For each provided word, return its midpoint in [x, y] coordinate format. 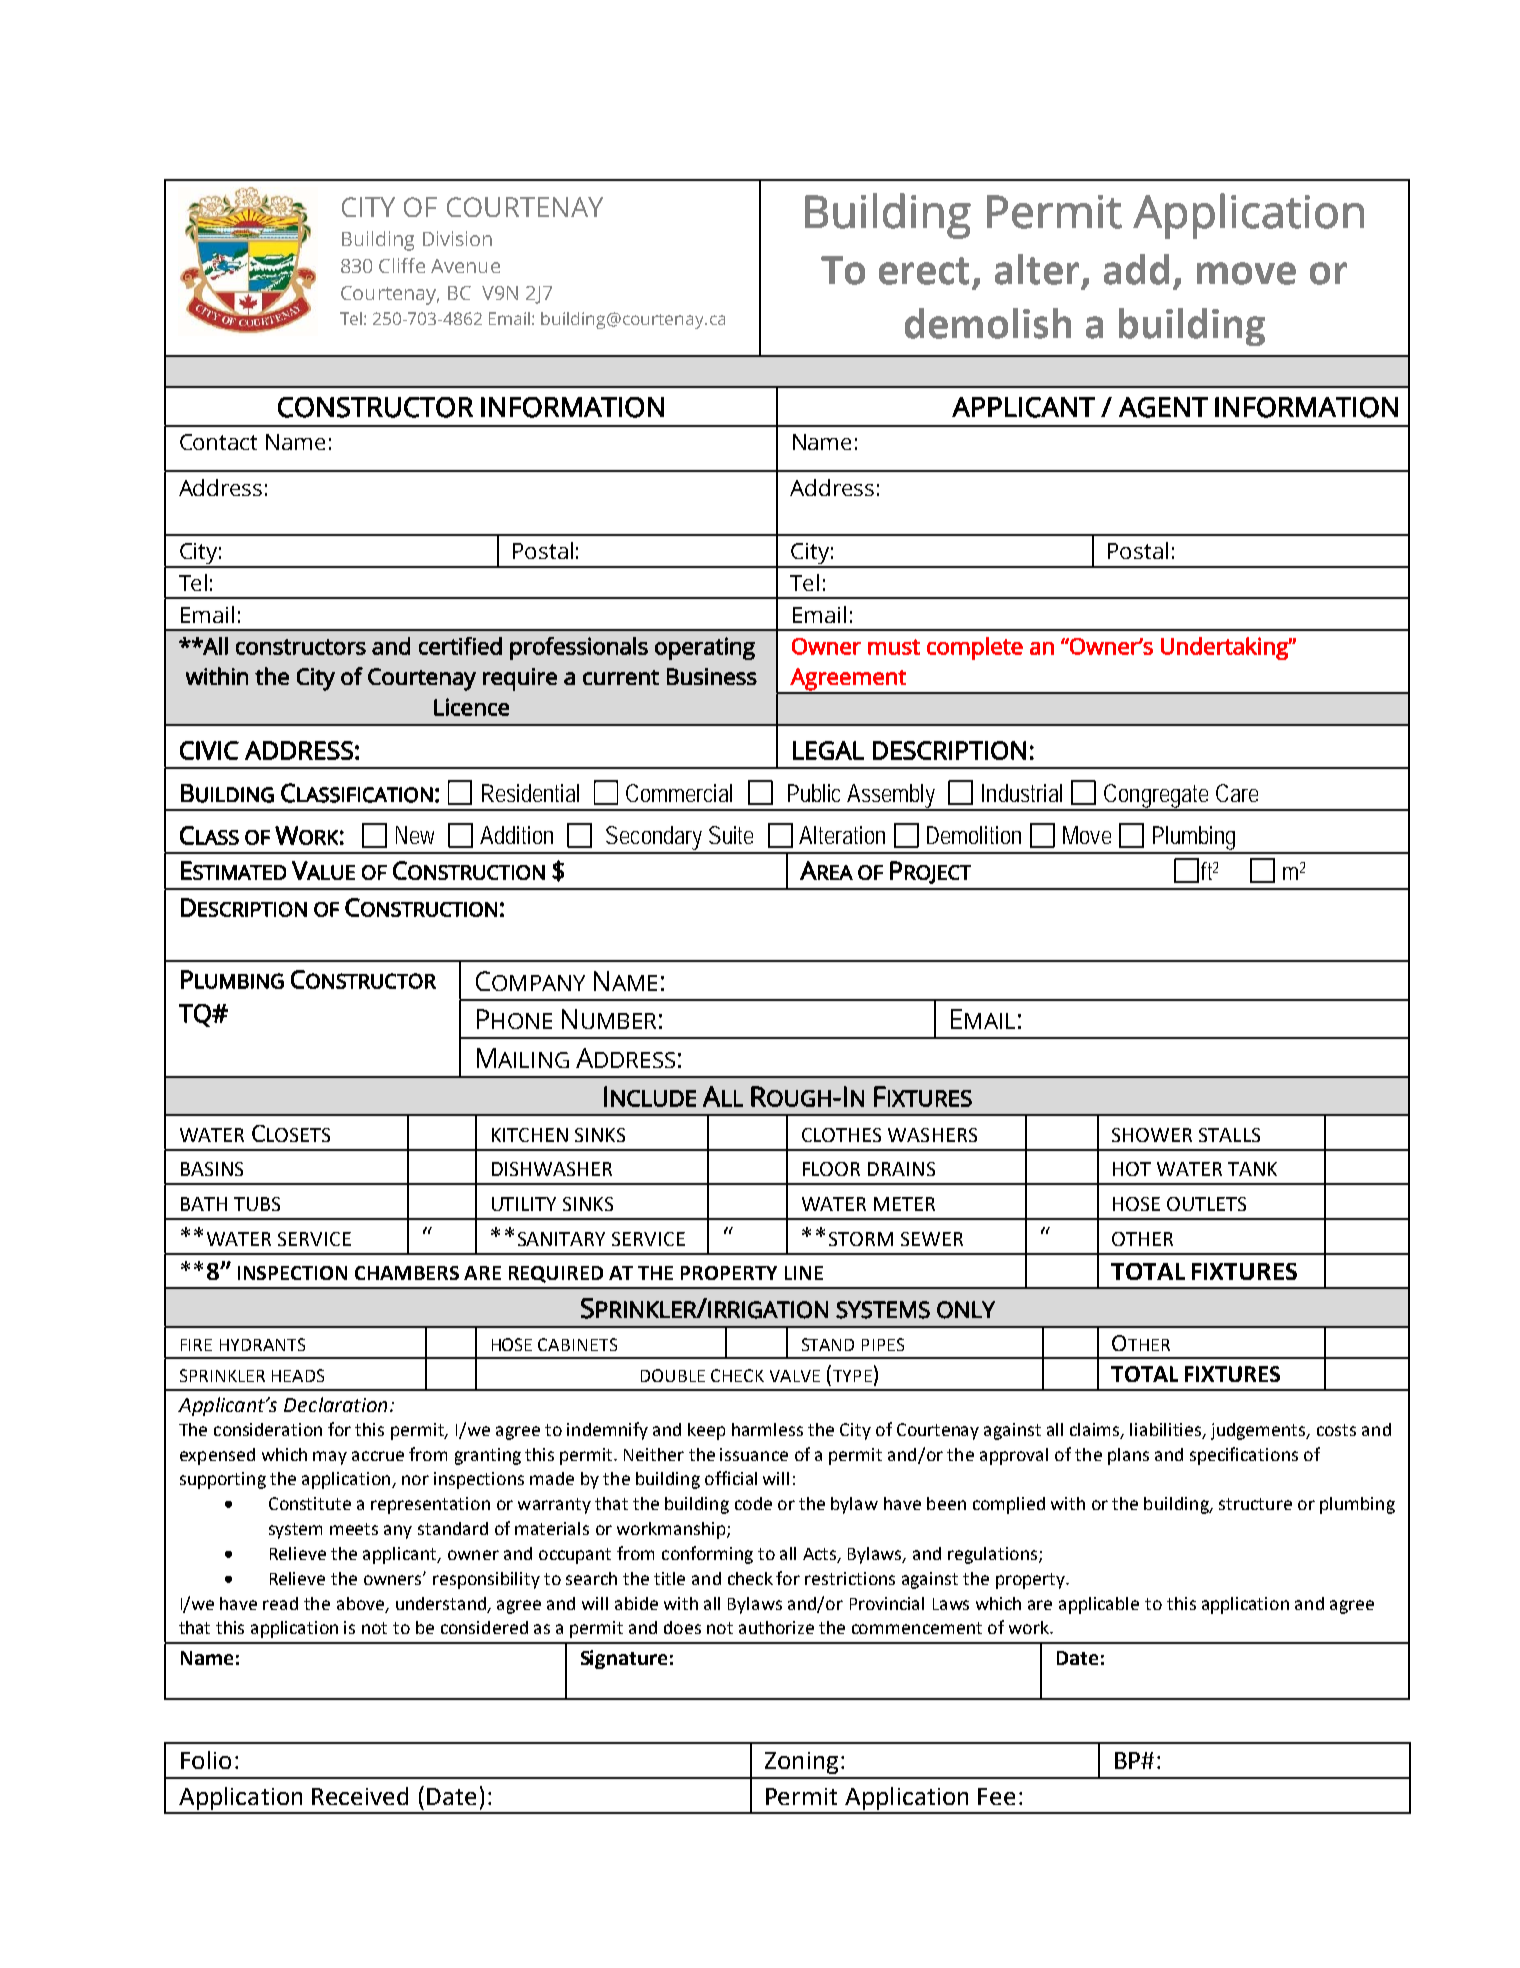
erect [924, 271]
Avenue [465, 266]
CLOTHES [841, 1135]
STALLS [1229, 1135]
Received [360, 1796]
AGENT [1163, 407]
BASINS [212, 1169]
